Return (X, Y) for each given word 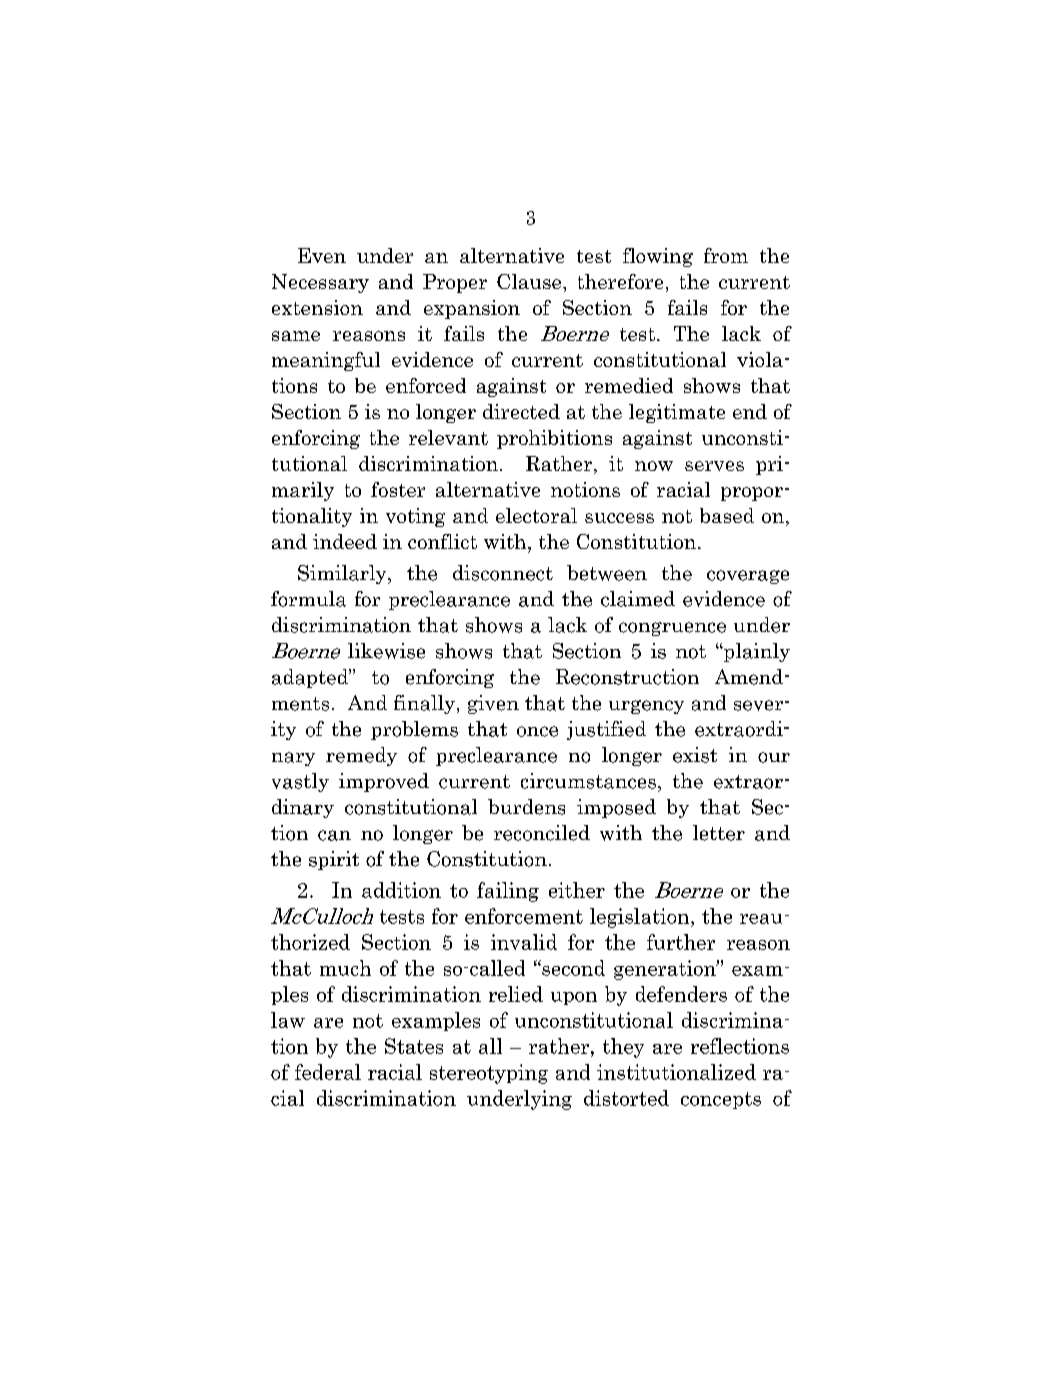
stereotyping (489, 1074)
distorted (626, 1098)
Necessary (320, 283)
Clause (530, 281)
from (726, 255)
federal (328, 1072)
